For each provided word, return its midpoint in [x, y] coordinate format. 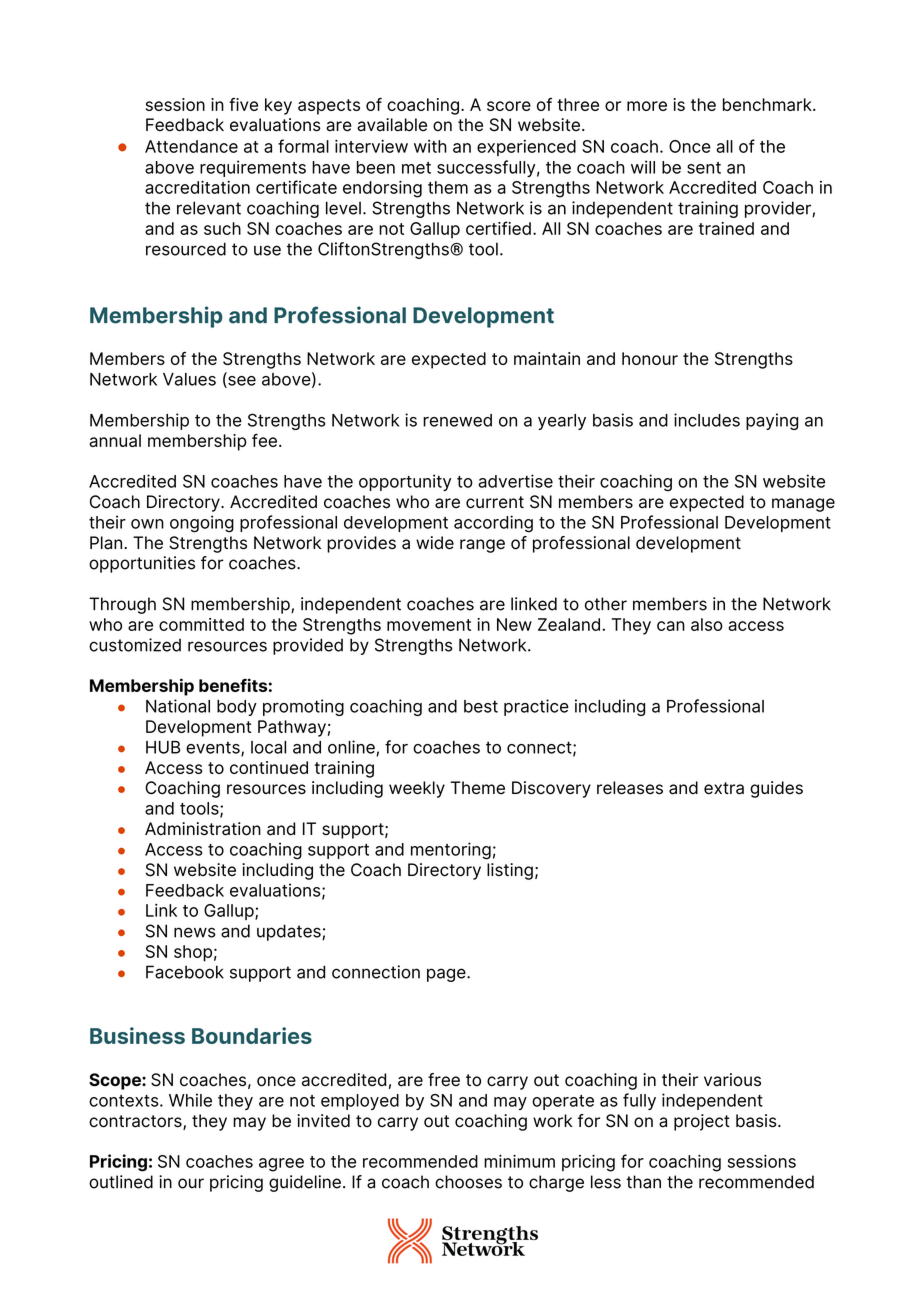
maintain [547, 358]
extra [724, 788]
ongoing [202, 524]
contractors [136, 1122]
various [732, 1080]
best [481, 706]
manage [803, 505]
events [214, 748]
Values [189, 379]
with [430, 146]
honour [650, 358]
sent [704, 168]
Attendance [191, 146]
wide [435, 543]
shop [193, 953]
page [447, 975]
